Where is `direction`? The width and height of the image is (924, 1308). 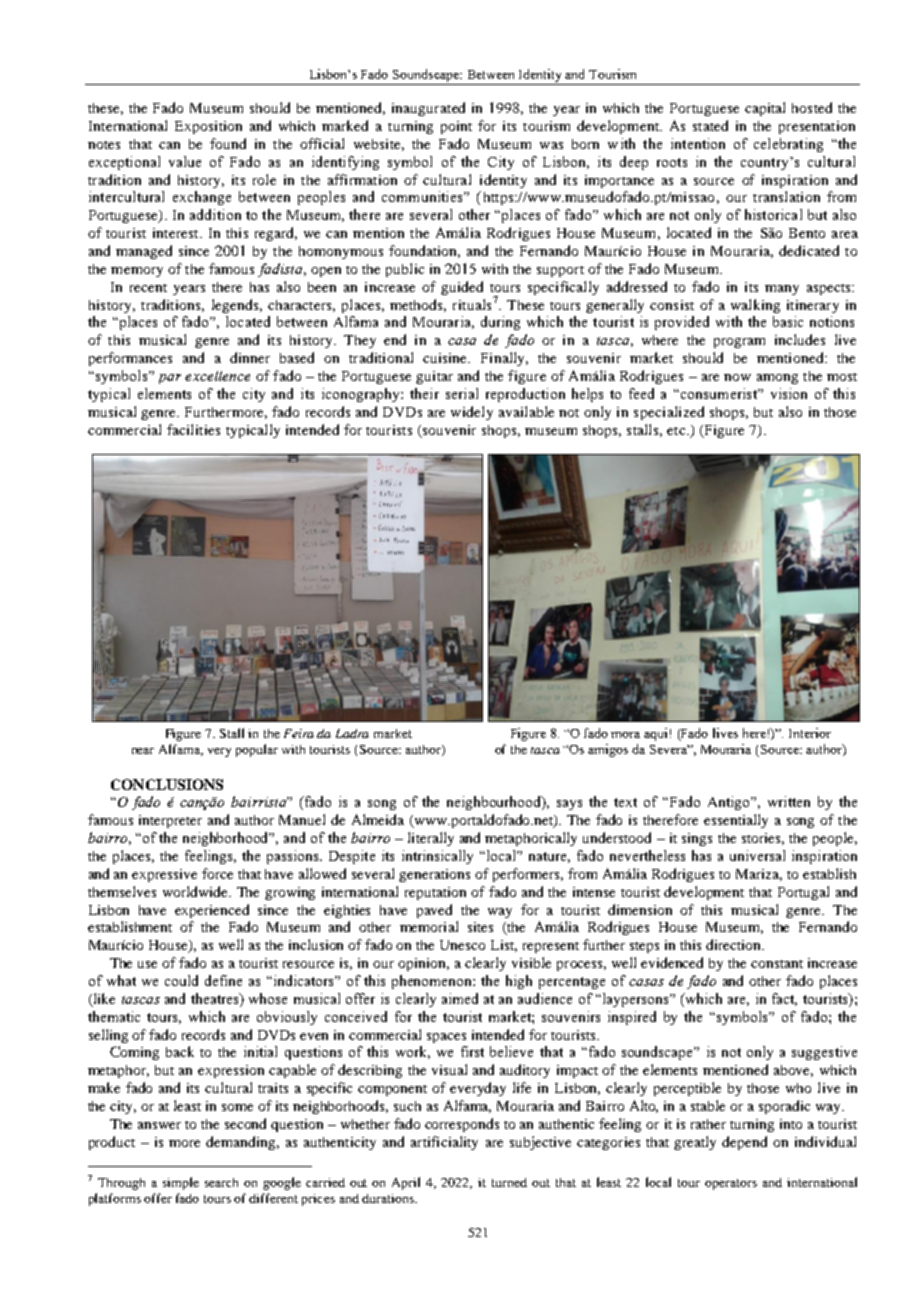
direction is located at coordinates (734, 944).
